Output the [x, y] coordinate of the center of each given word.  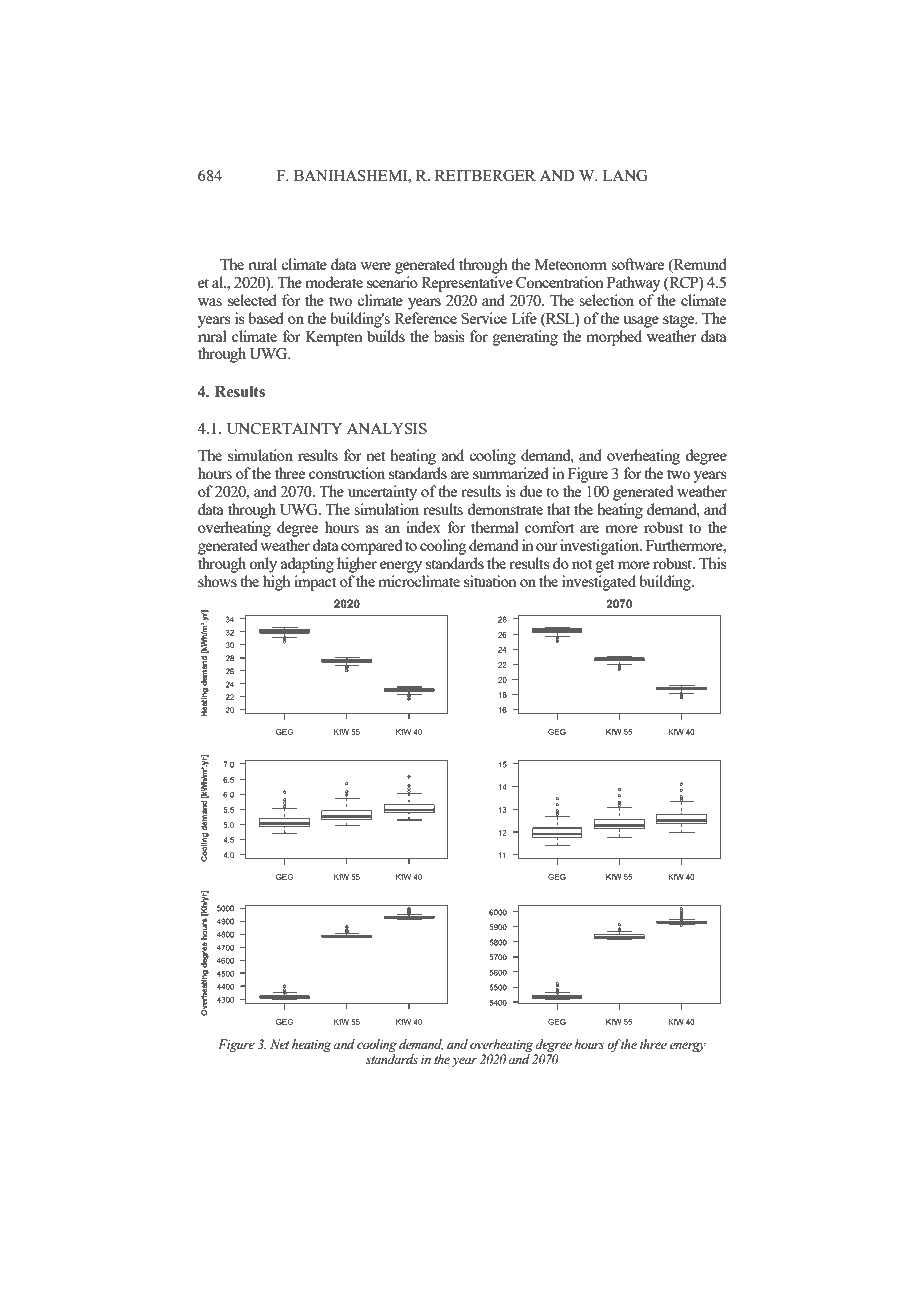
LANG [625, 175]
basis [449, 336]
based [266, 318]
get [605, 566]
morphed [614, 338]
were [375, 266]
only [263, 565]
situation [490, 581]
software [637, 264]
